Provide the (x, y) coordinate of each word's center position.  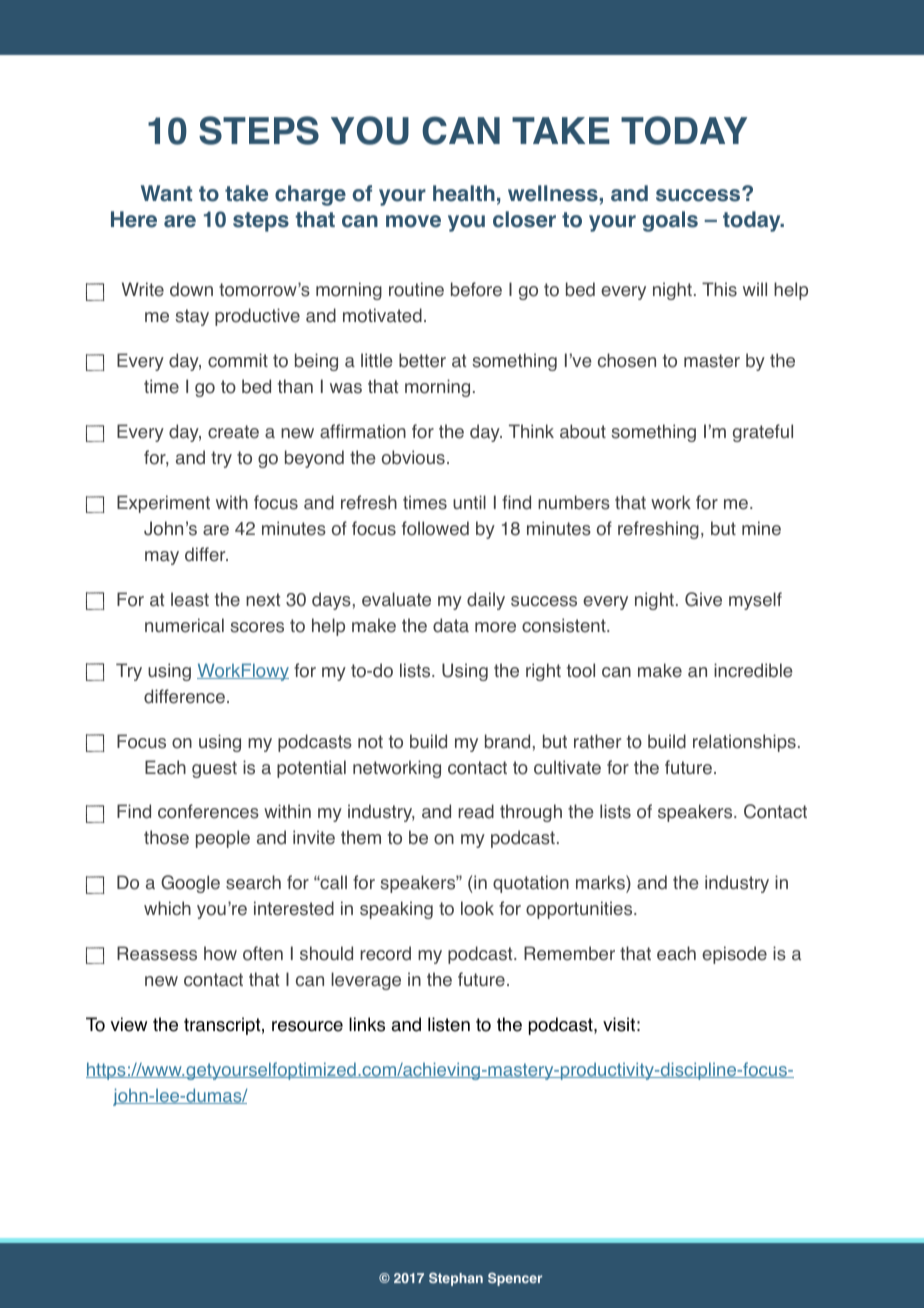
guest (214, 769)
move (413, 221)
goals (670, 221)
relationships (744, 743)
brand (507, 741)
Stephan (456, 1279)
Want (166, 193)
